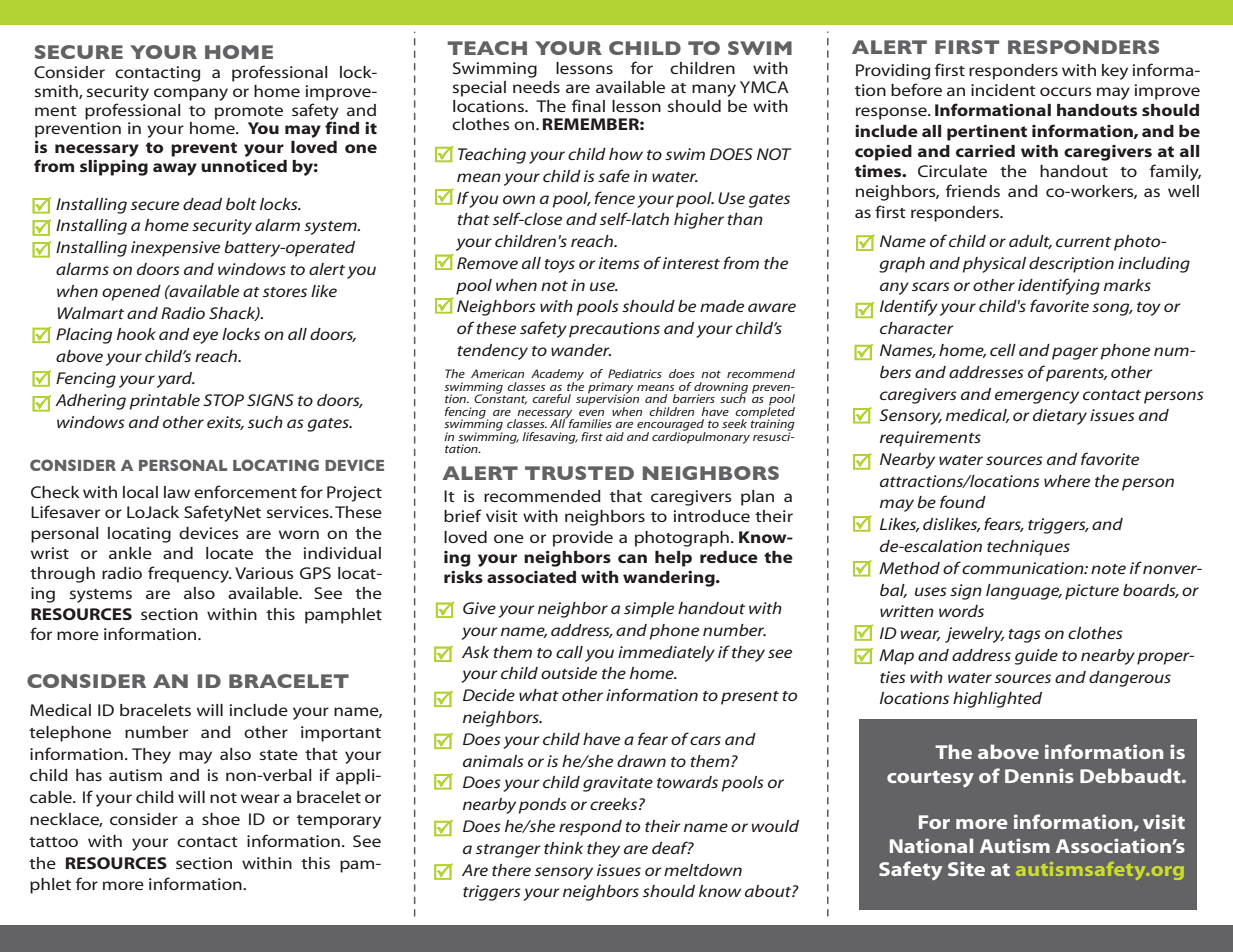  I want to click on TRUSTED, so click(579, 473).
